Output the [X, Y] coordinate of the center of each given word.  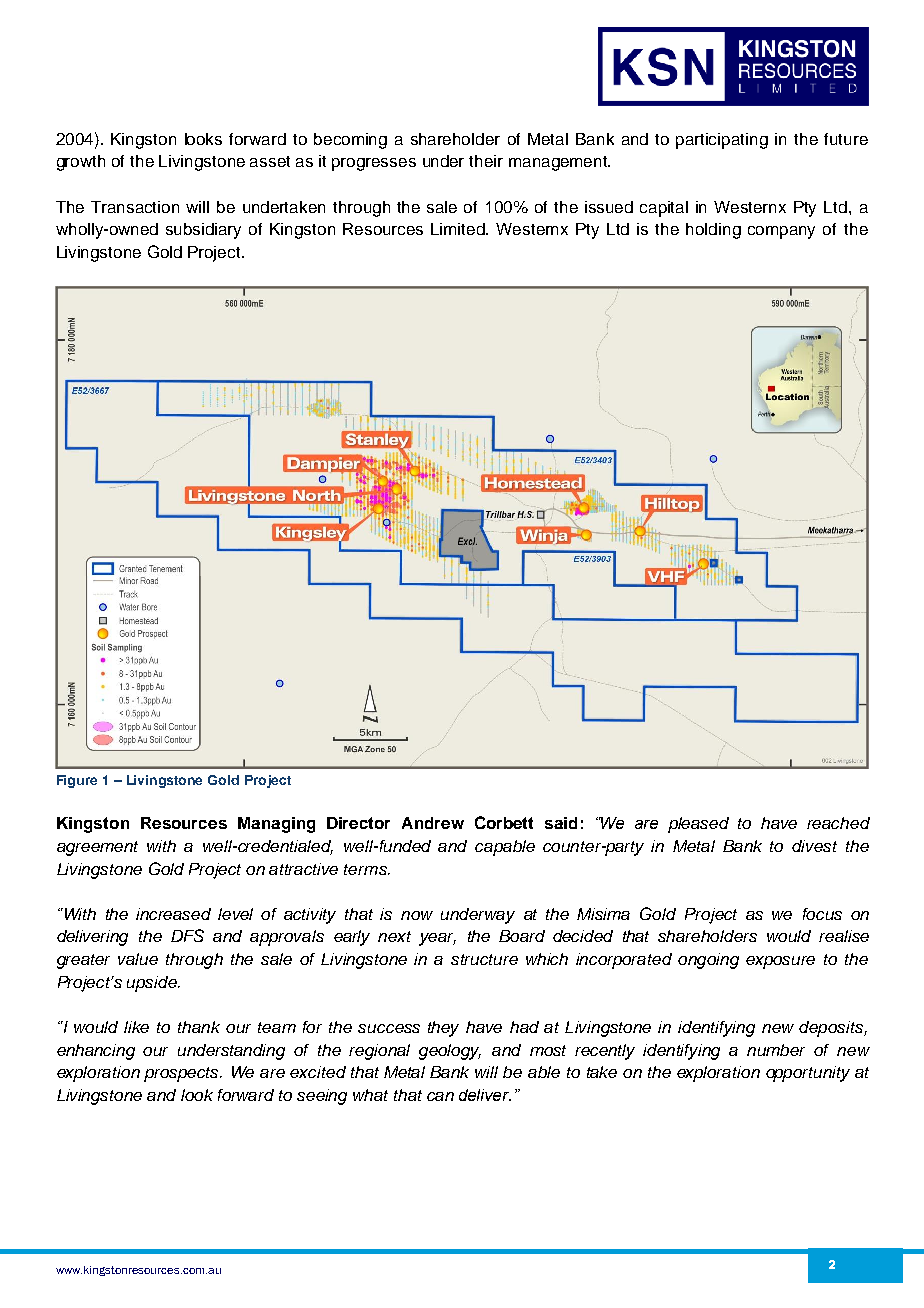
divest [814, 846]
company [781, 232]
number [776, 1050]
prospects [183, 1074]
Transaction [135, 207]
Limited [459, 229]
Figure [77, 781]
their [486, 161]
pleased [698, 825]
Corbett [504, 822]
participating [722, 141]
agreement [97, 848]
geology [450, 1052]
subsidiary [203, 231]
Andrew [433, 823]
